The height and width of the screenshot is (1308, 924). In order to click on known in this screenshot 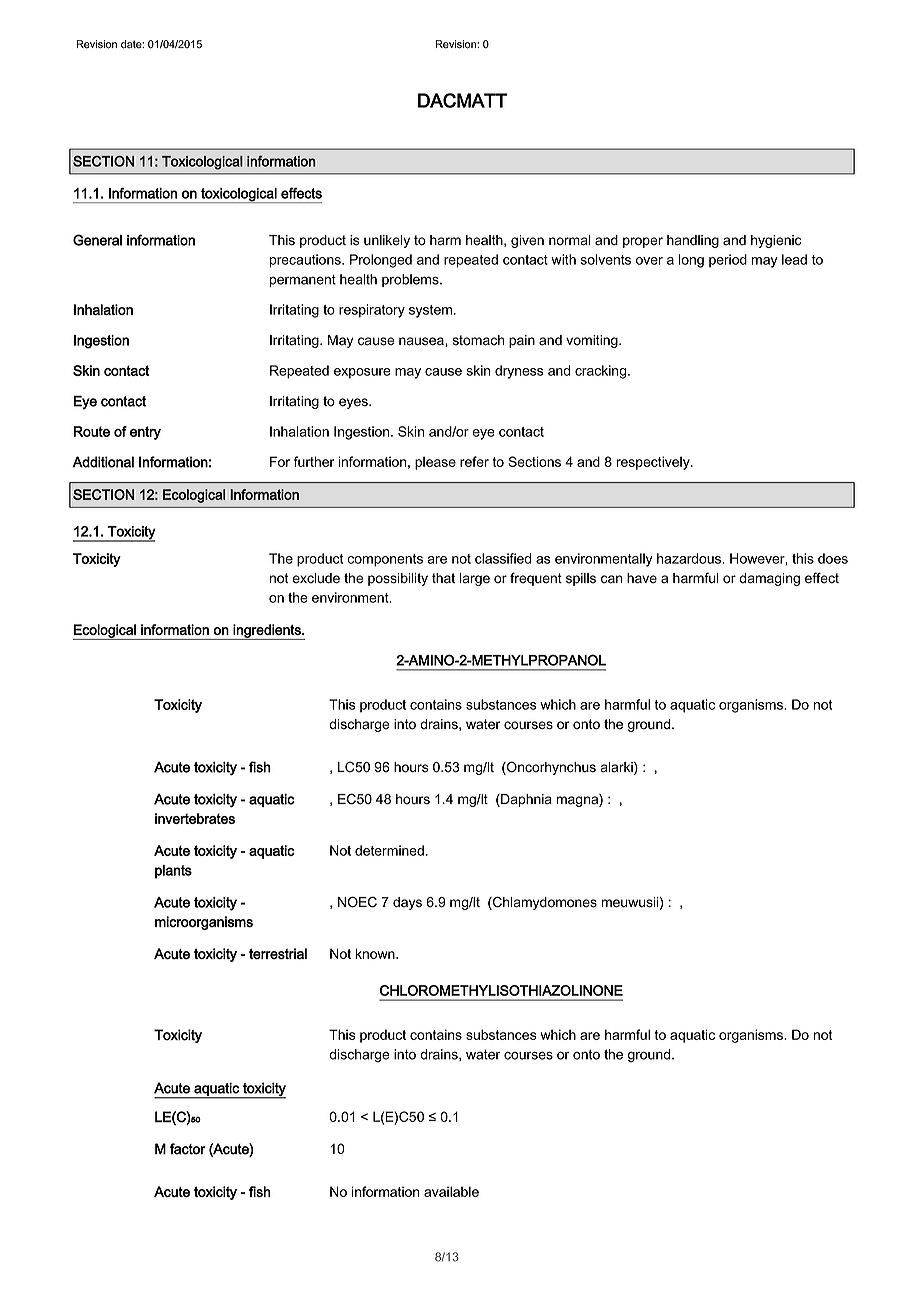, I will do `click(376, 953)`.
